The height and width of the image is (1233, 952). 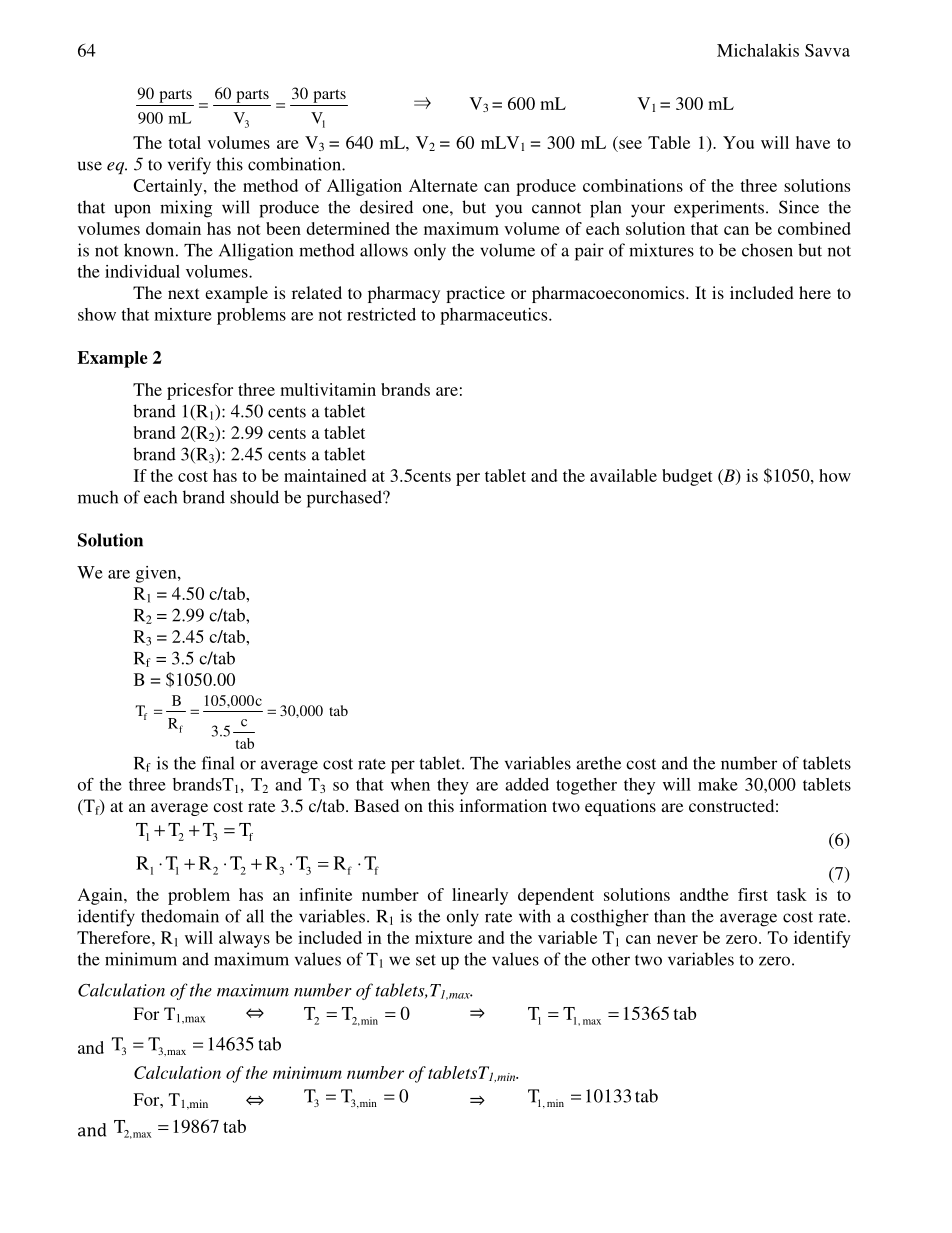 What do you see at coordinates (254, 497) in the image?
I see `should` at bounding box center [254, 497].
